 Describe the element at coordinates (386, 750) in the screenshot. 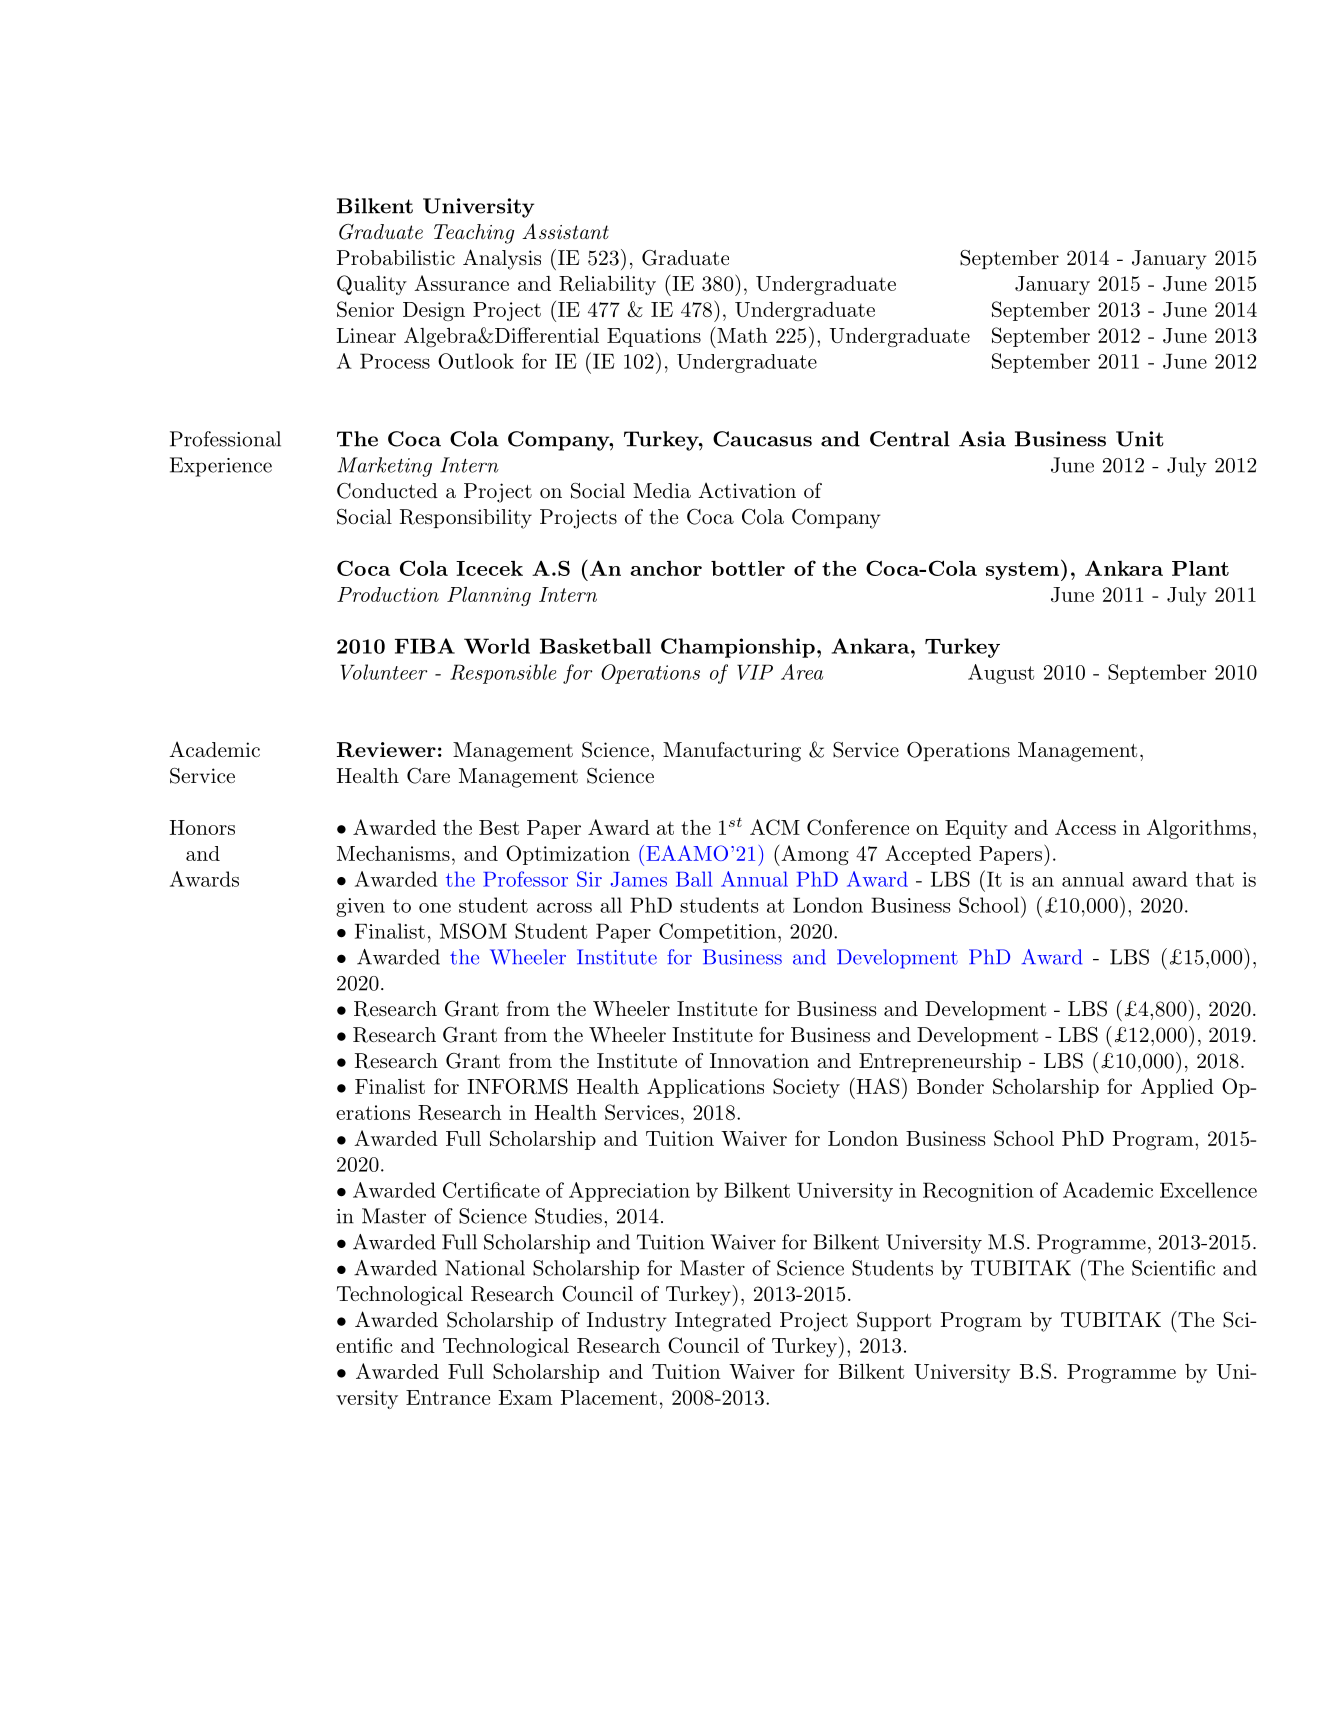

I see `Reviewer` at that location.
